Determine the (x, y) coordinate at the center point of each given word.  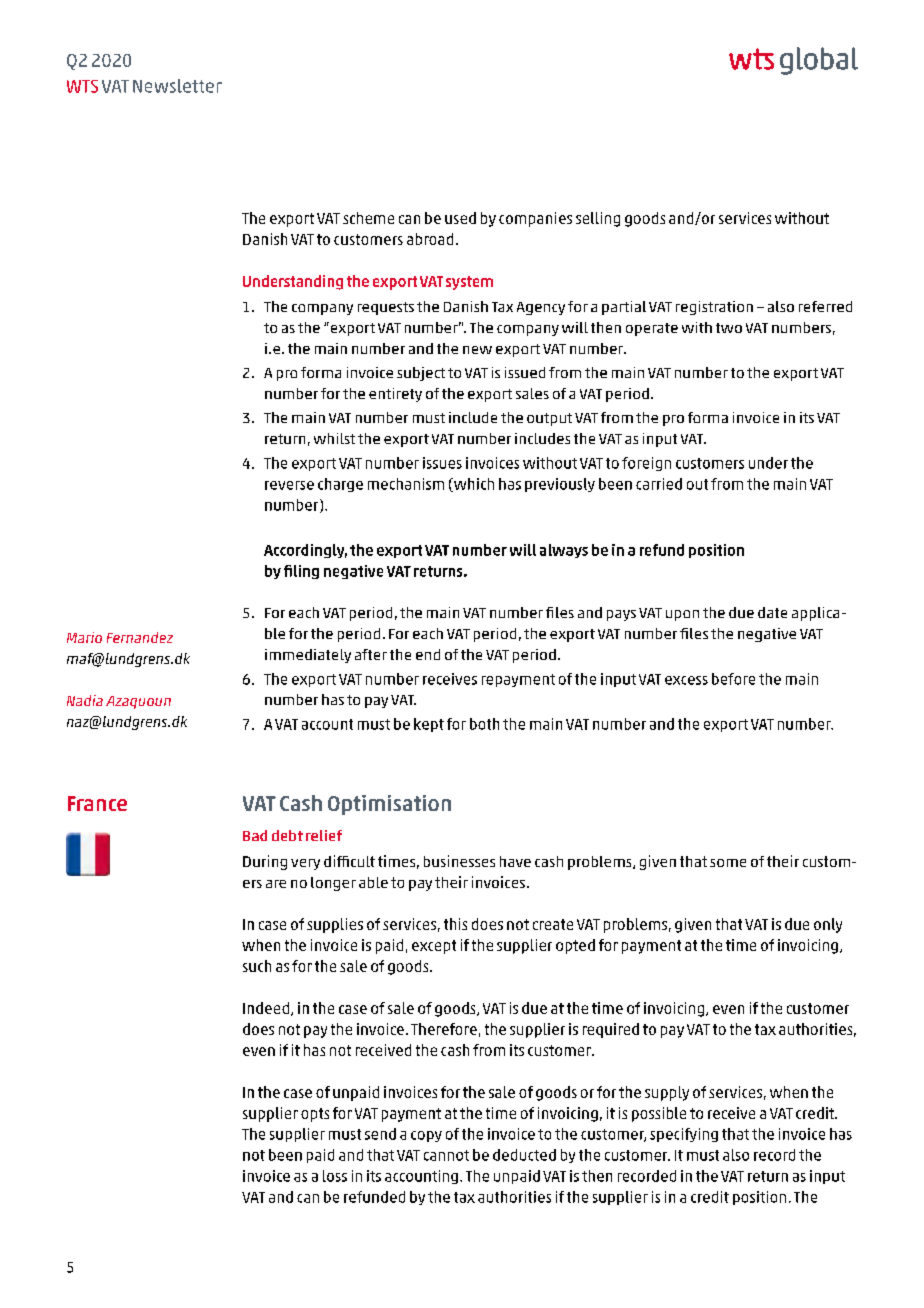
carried (659, 484)
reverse (289, 485)
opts (315, 1115)
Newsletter (177, 86)
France (97, 803)
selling (598, 219)
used (460, 218)
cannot (446, 1155)
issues (442, 463)
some (728, 863)
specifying (684, 1135)
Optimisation (389, 805)
